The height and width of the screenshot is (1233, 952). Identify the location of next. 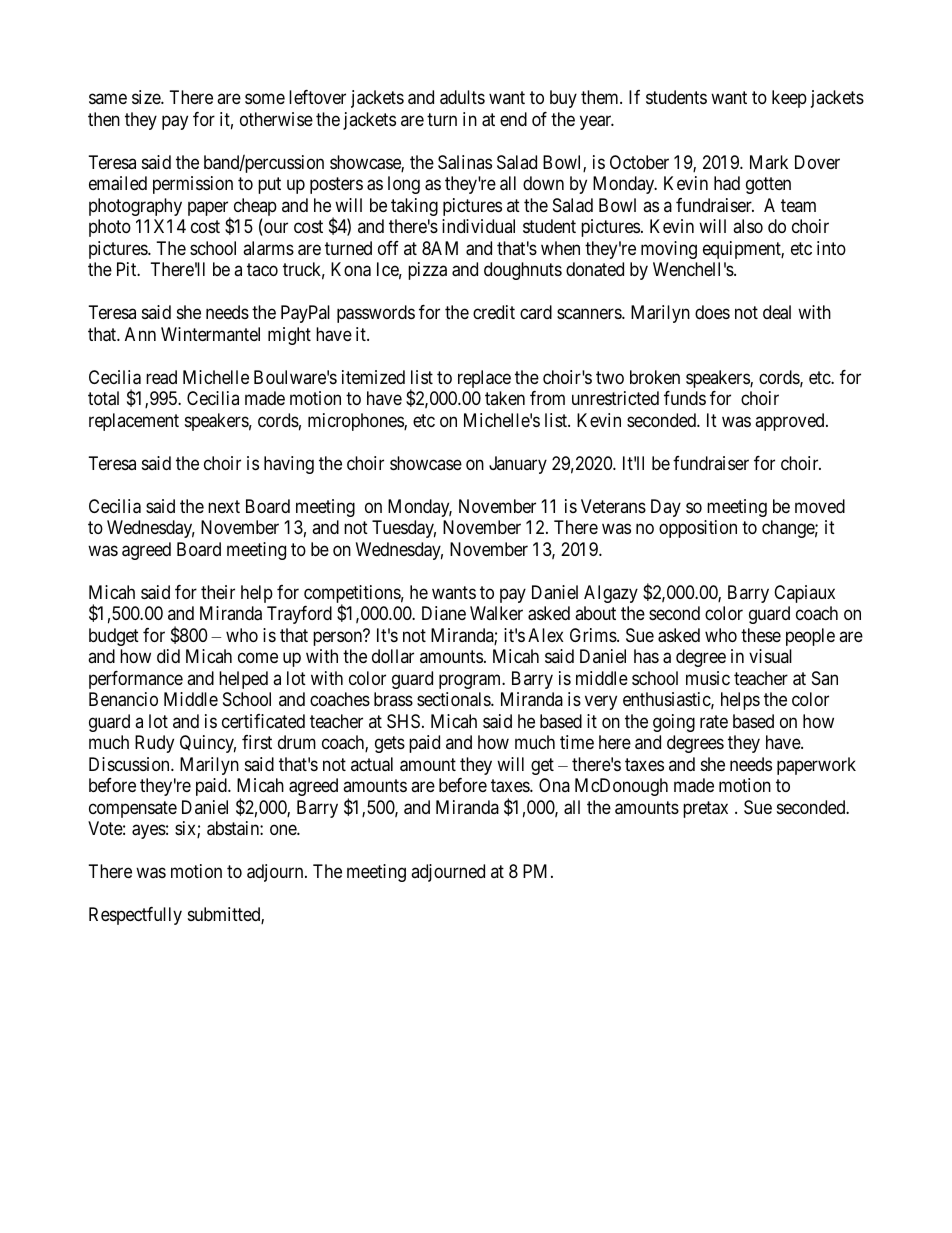
(224, 506).
